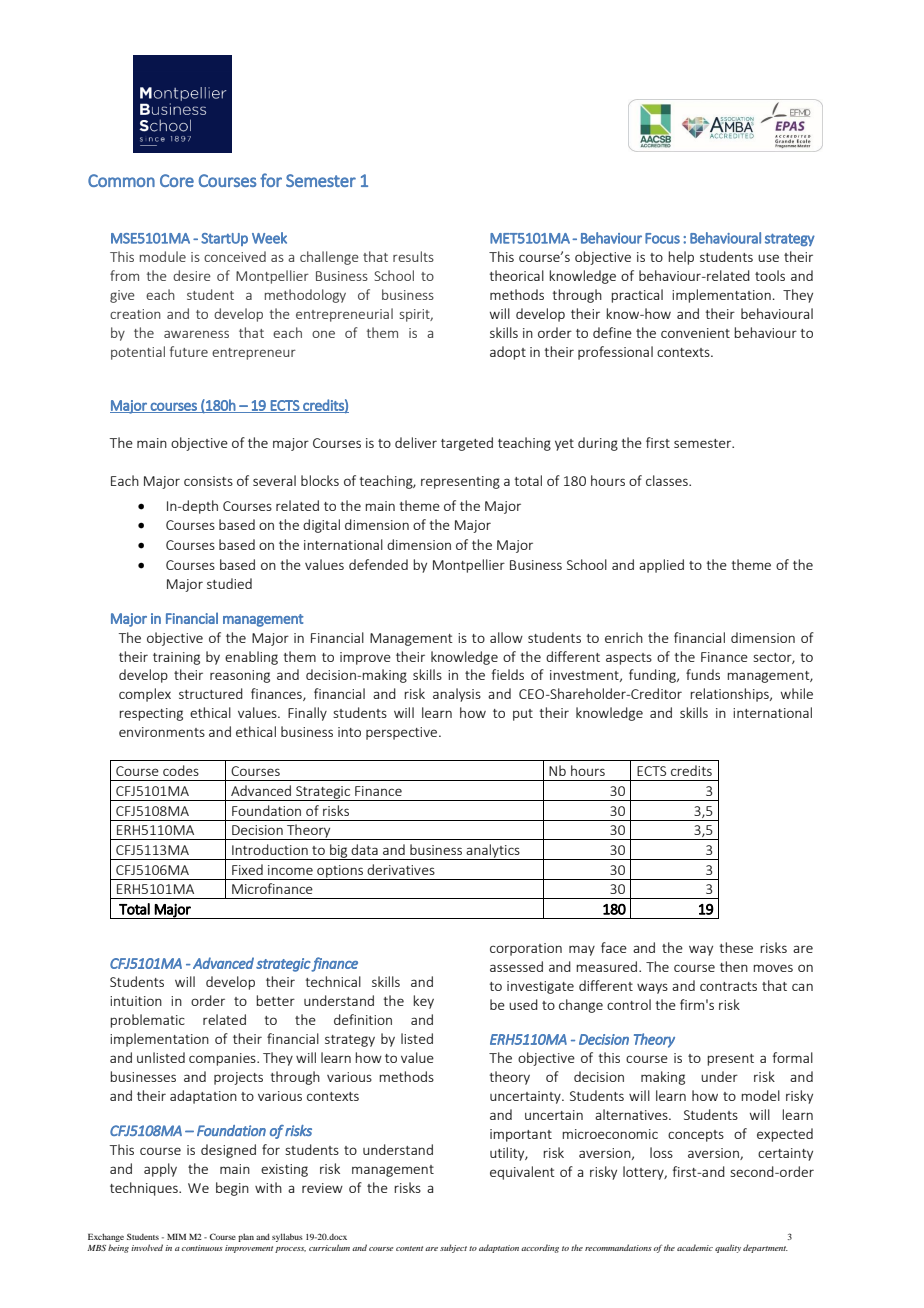  I want to click on Focus, so click(662, 238).
